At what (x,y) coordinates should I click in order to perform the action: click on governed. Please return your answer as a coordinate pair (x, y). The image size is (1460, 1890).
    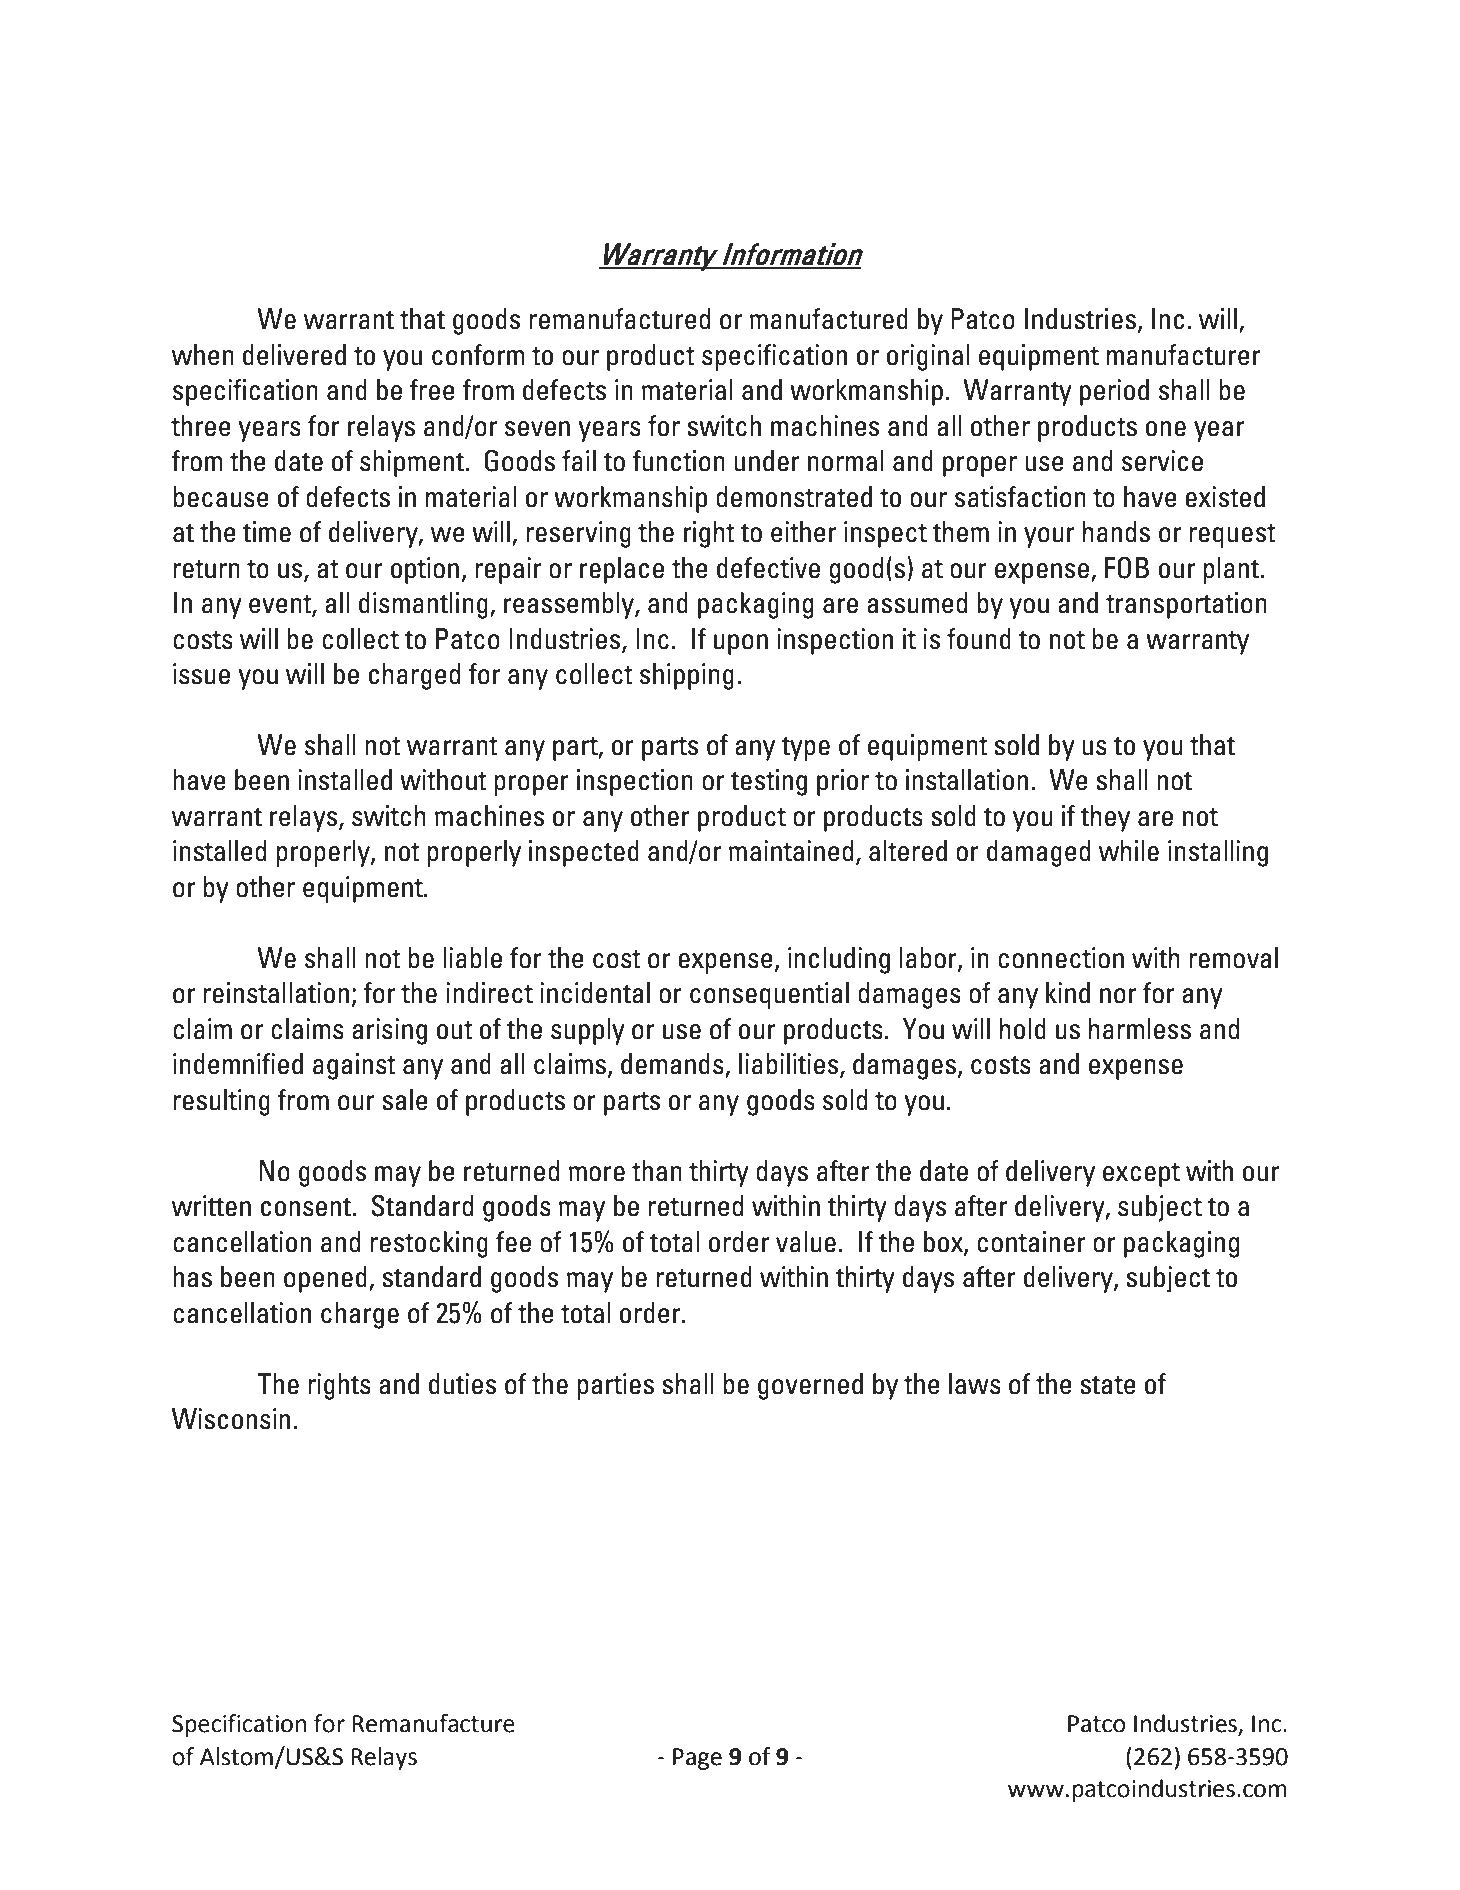
    Looking at the image, I should click on (810, 1386).
